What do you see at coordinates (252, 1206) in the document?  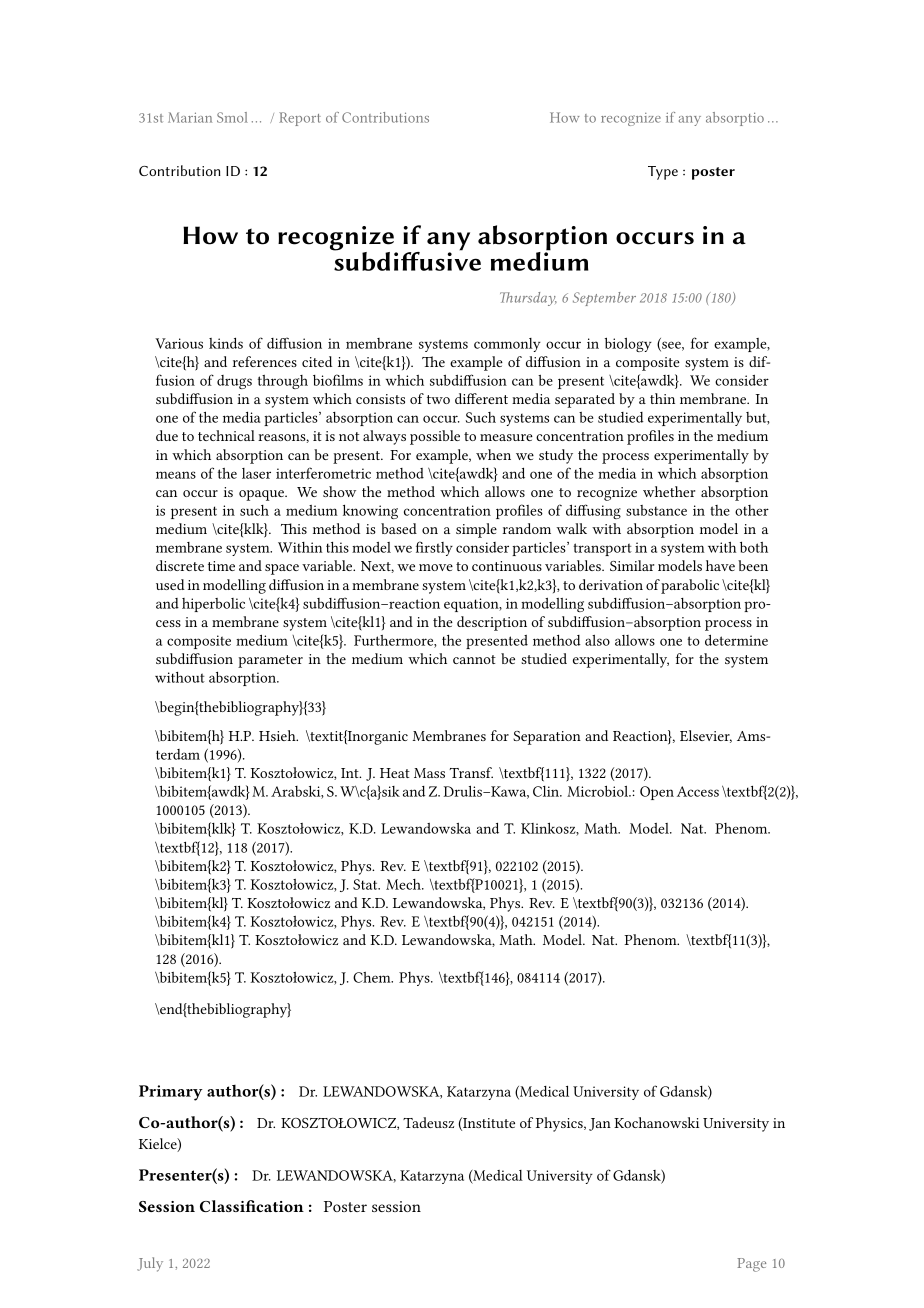 I see `Classification` at bounding box center [252, 1206].
